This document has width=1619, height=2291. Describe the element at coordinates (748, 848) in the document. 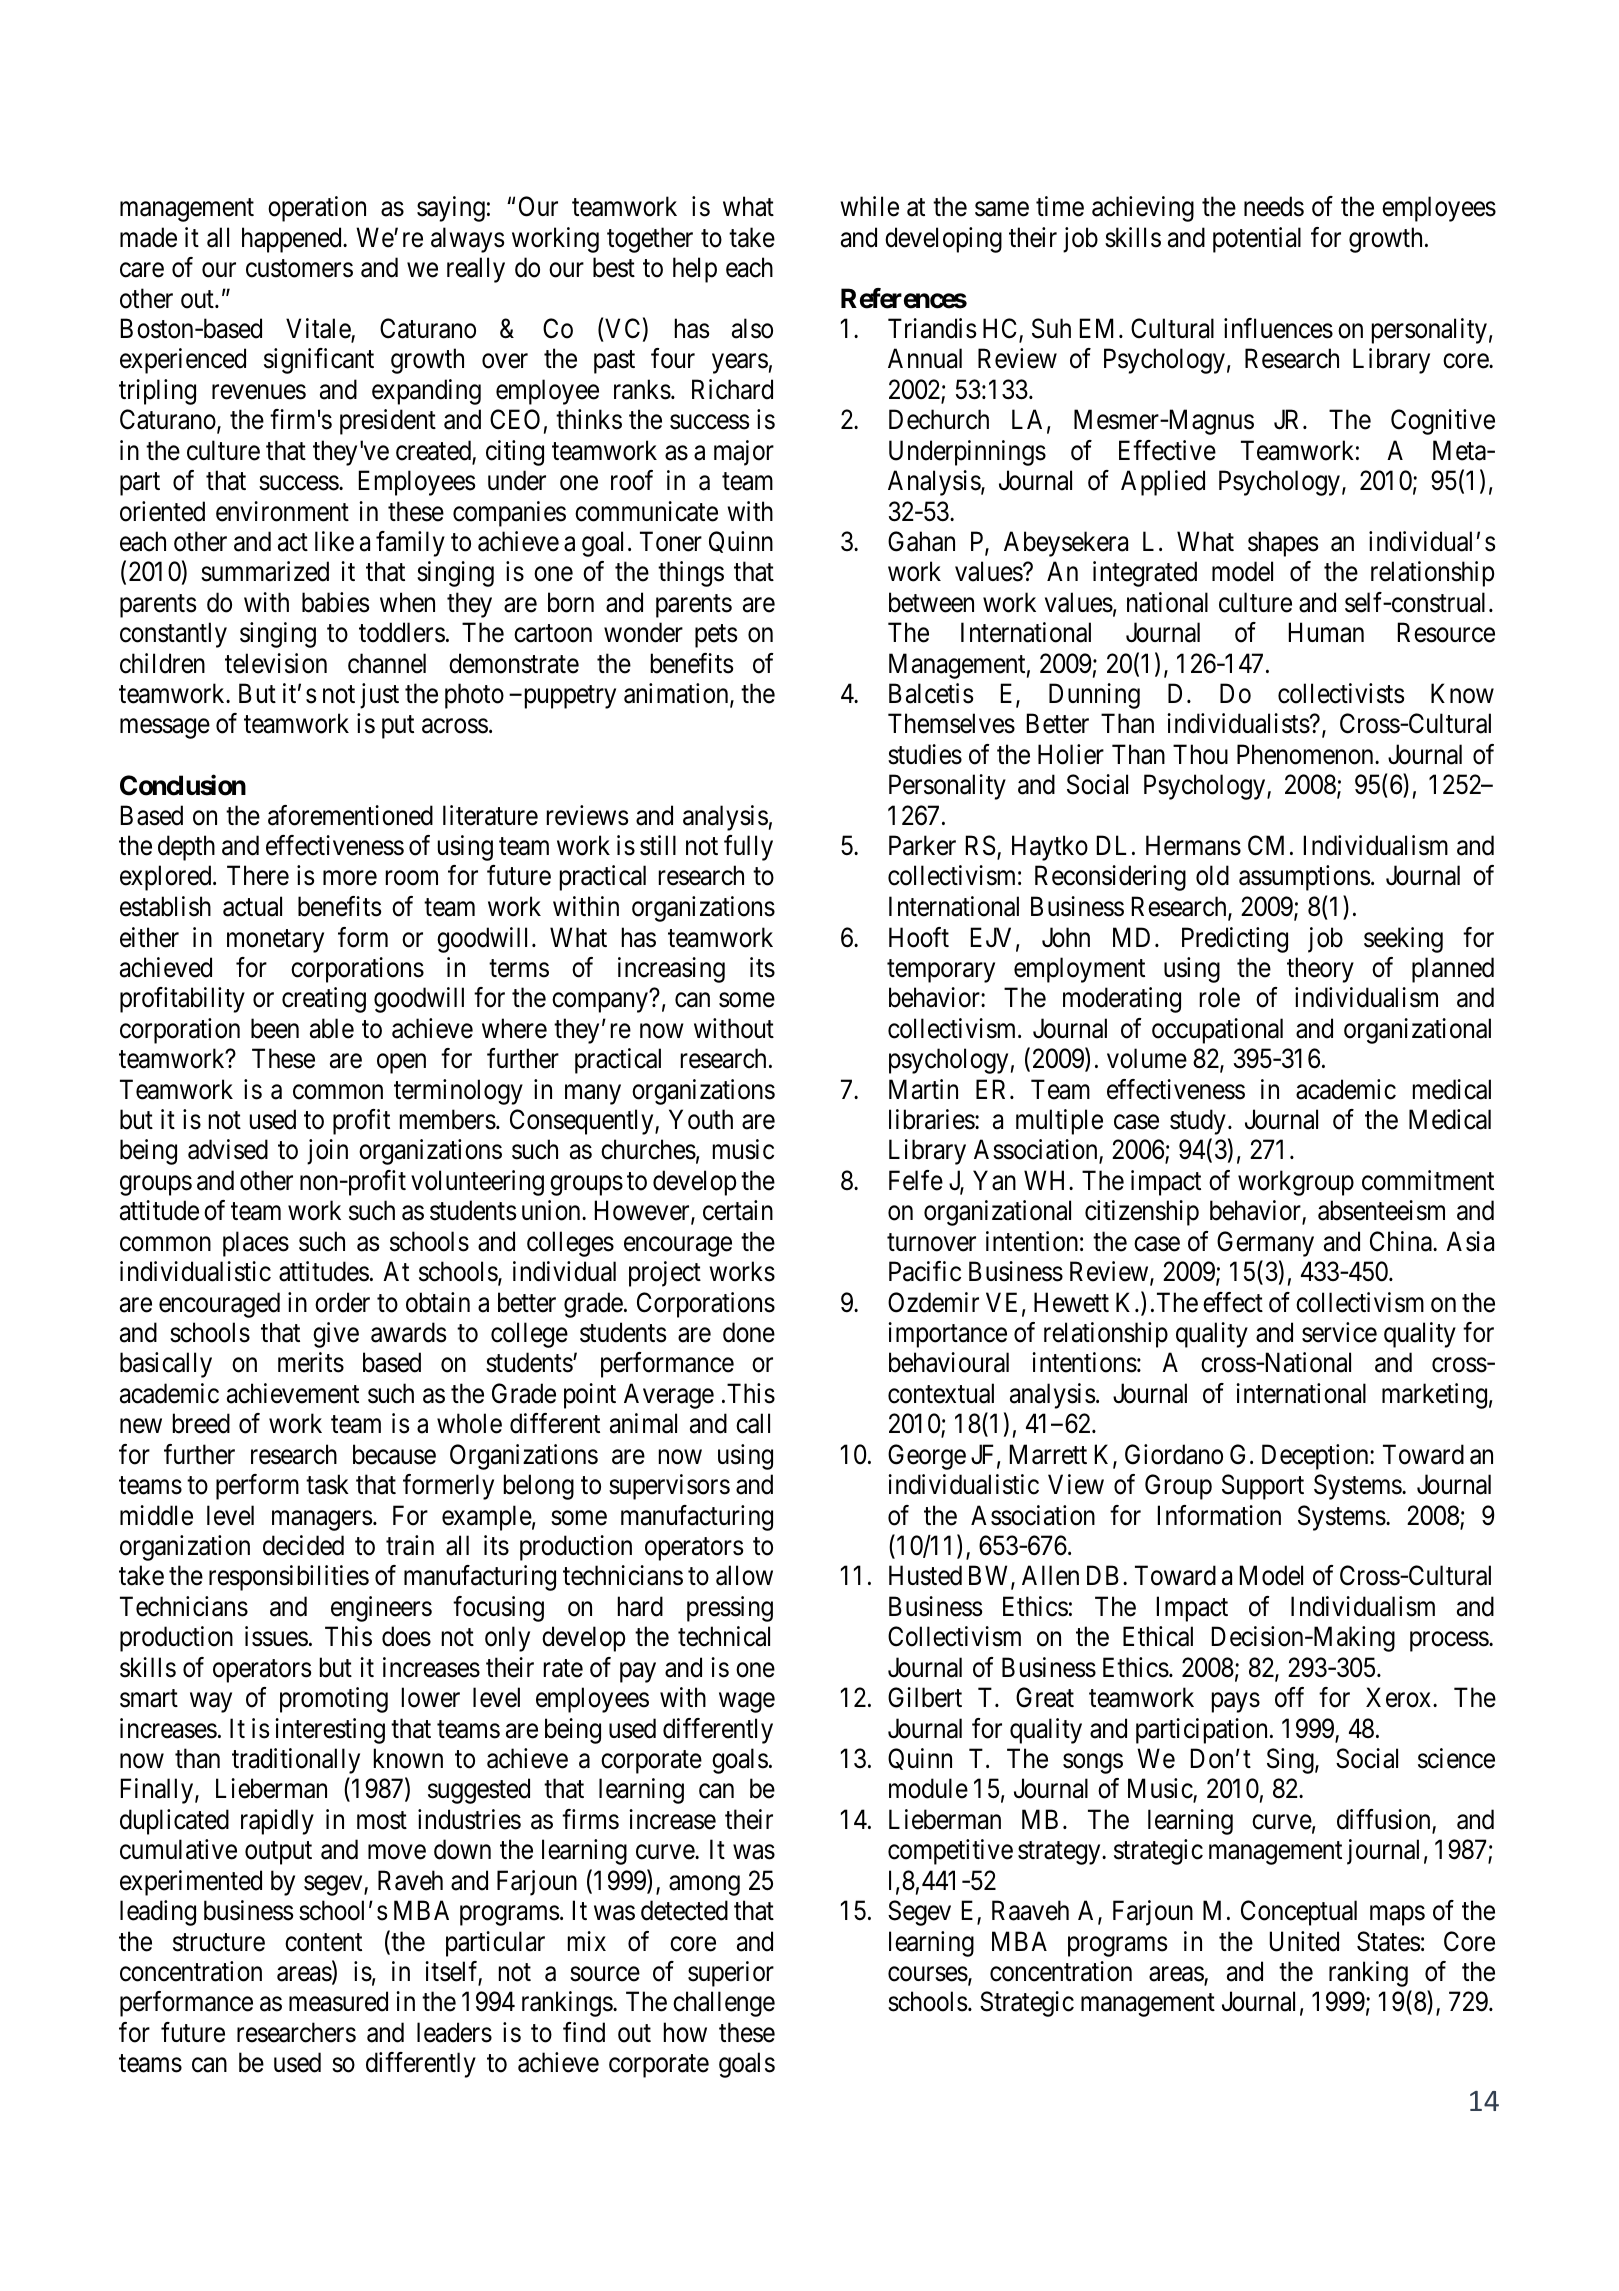

I see `fully` at that location.
